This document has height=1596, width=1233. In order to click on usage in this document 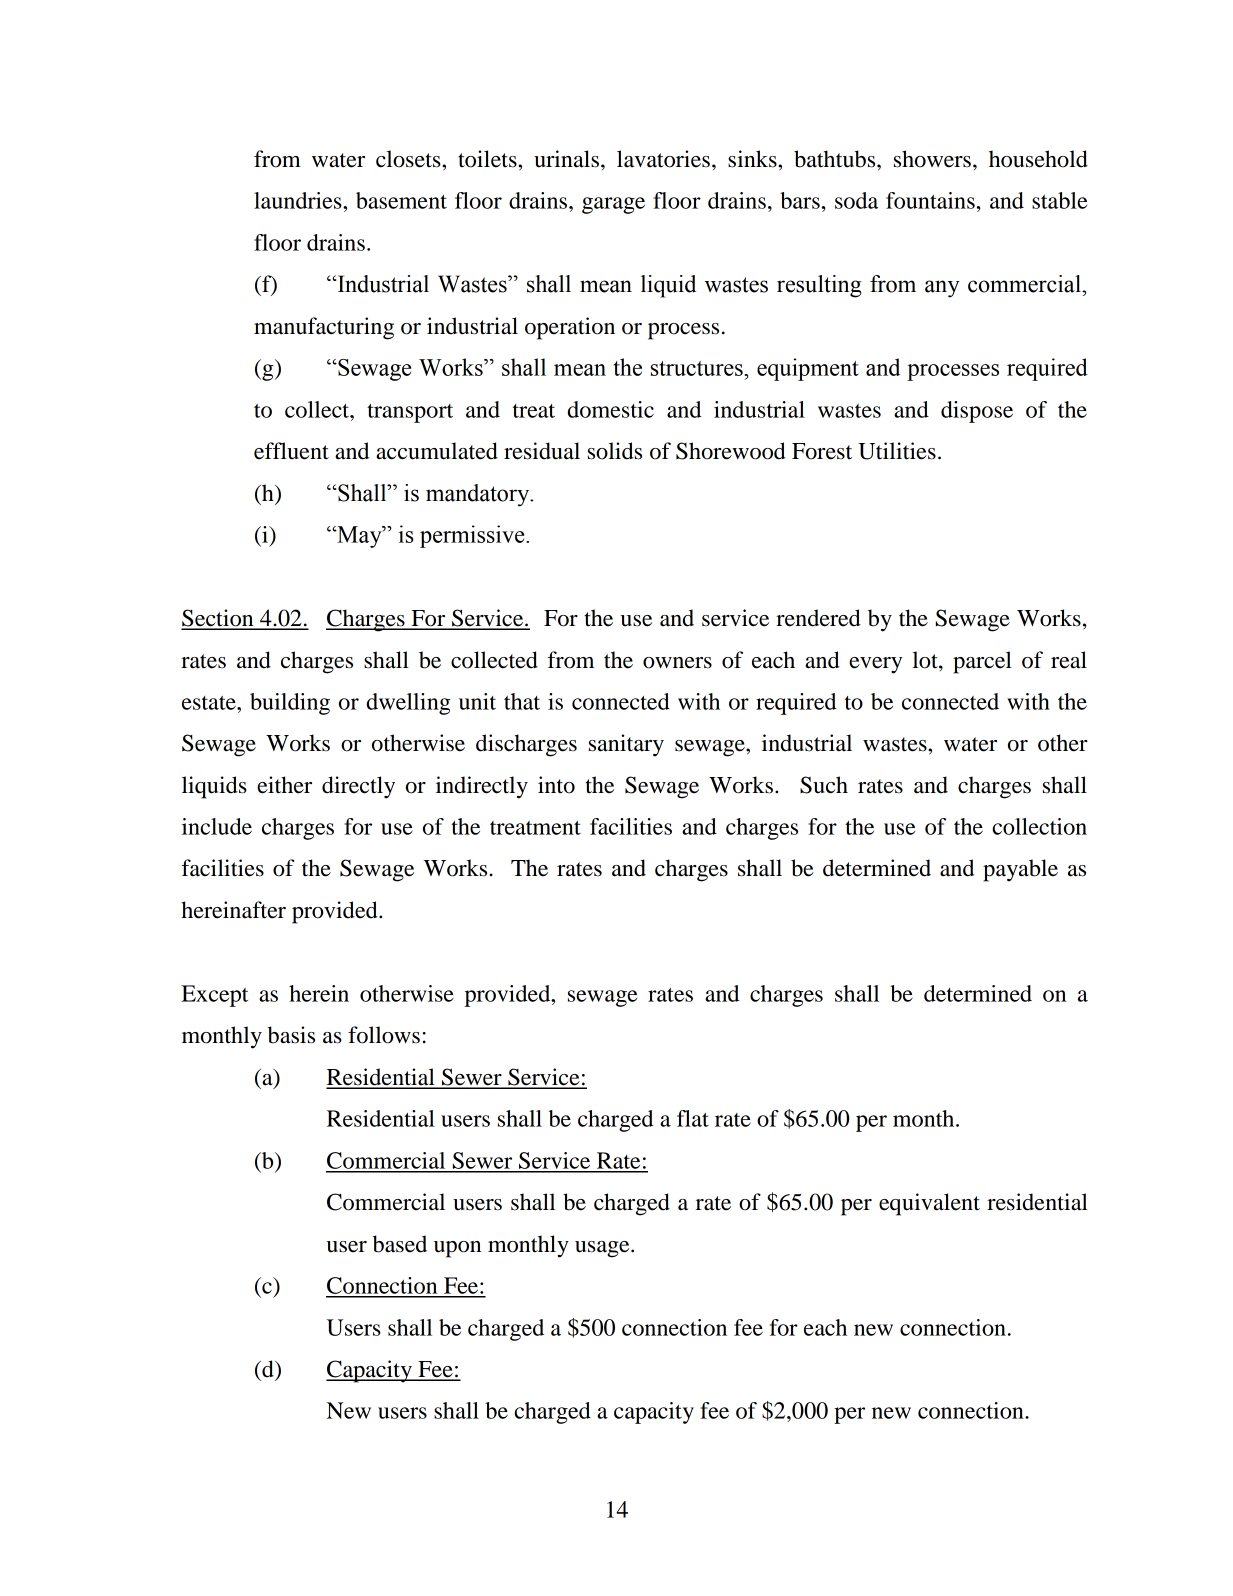, I will do `click(603, 1249)`.
